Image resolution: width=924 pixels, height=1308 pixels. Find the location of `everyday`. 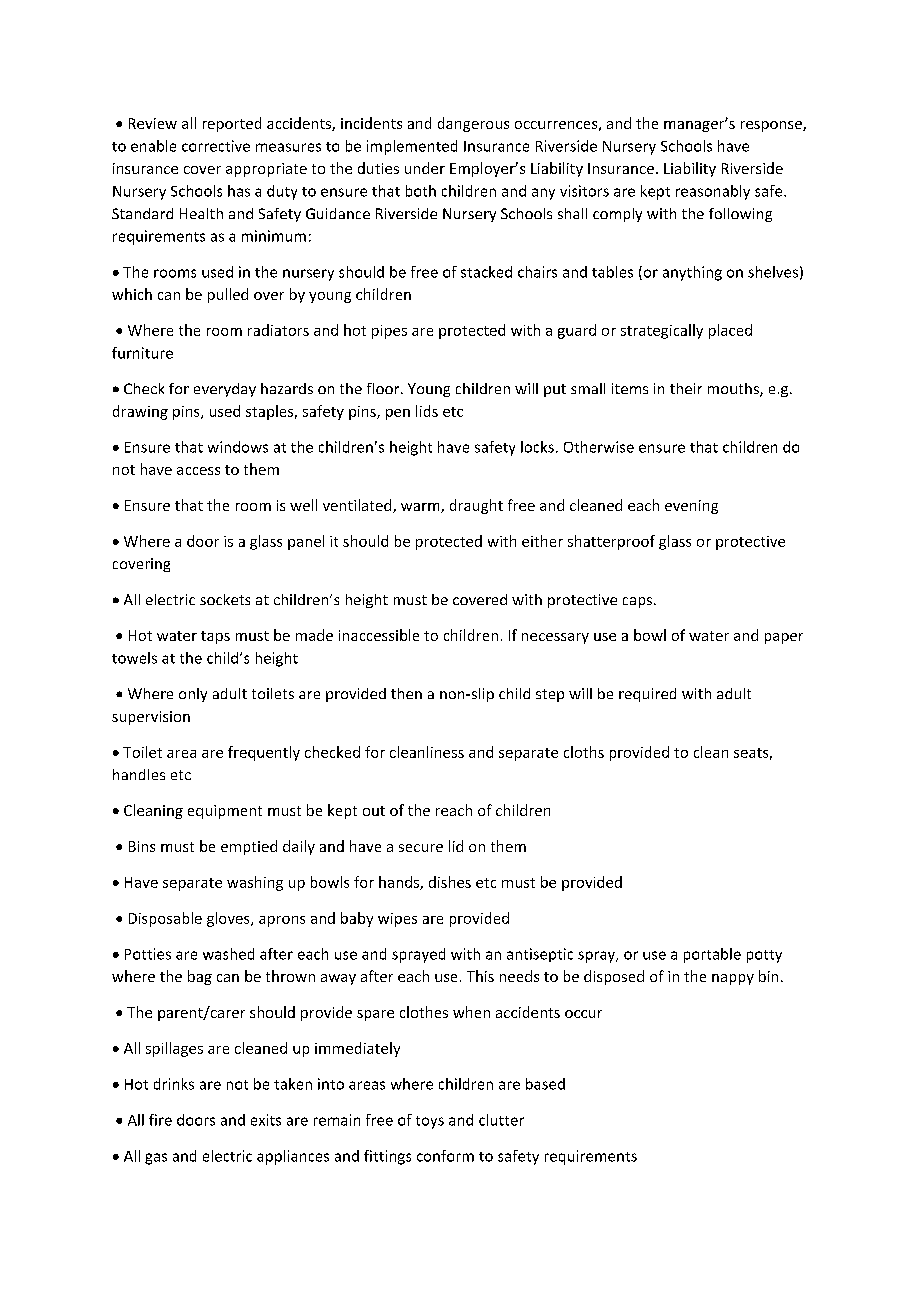

everyday is located at coordinates (225, 390).
